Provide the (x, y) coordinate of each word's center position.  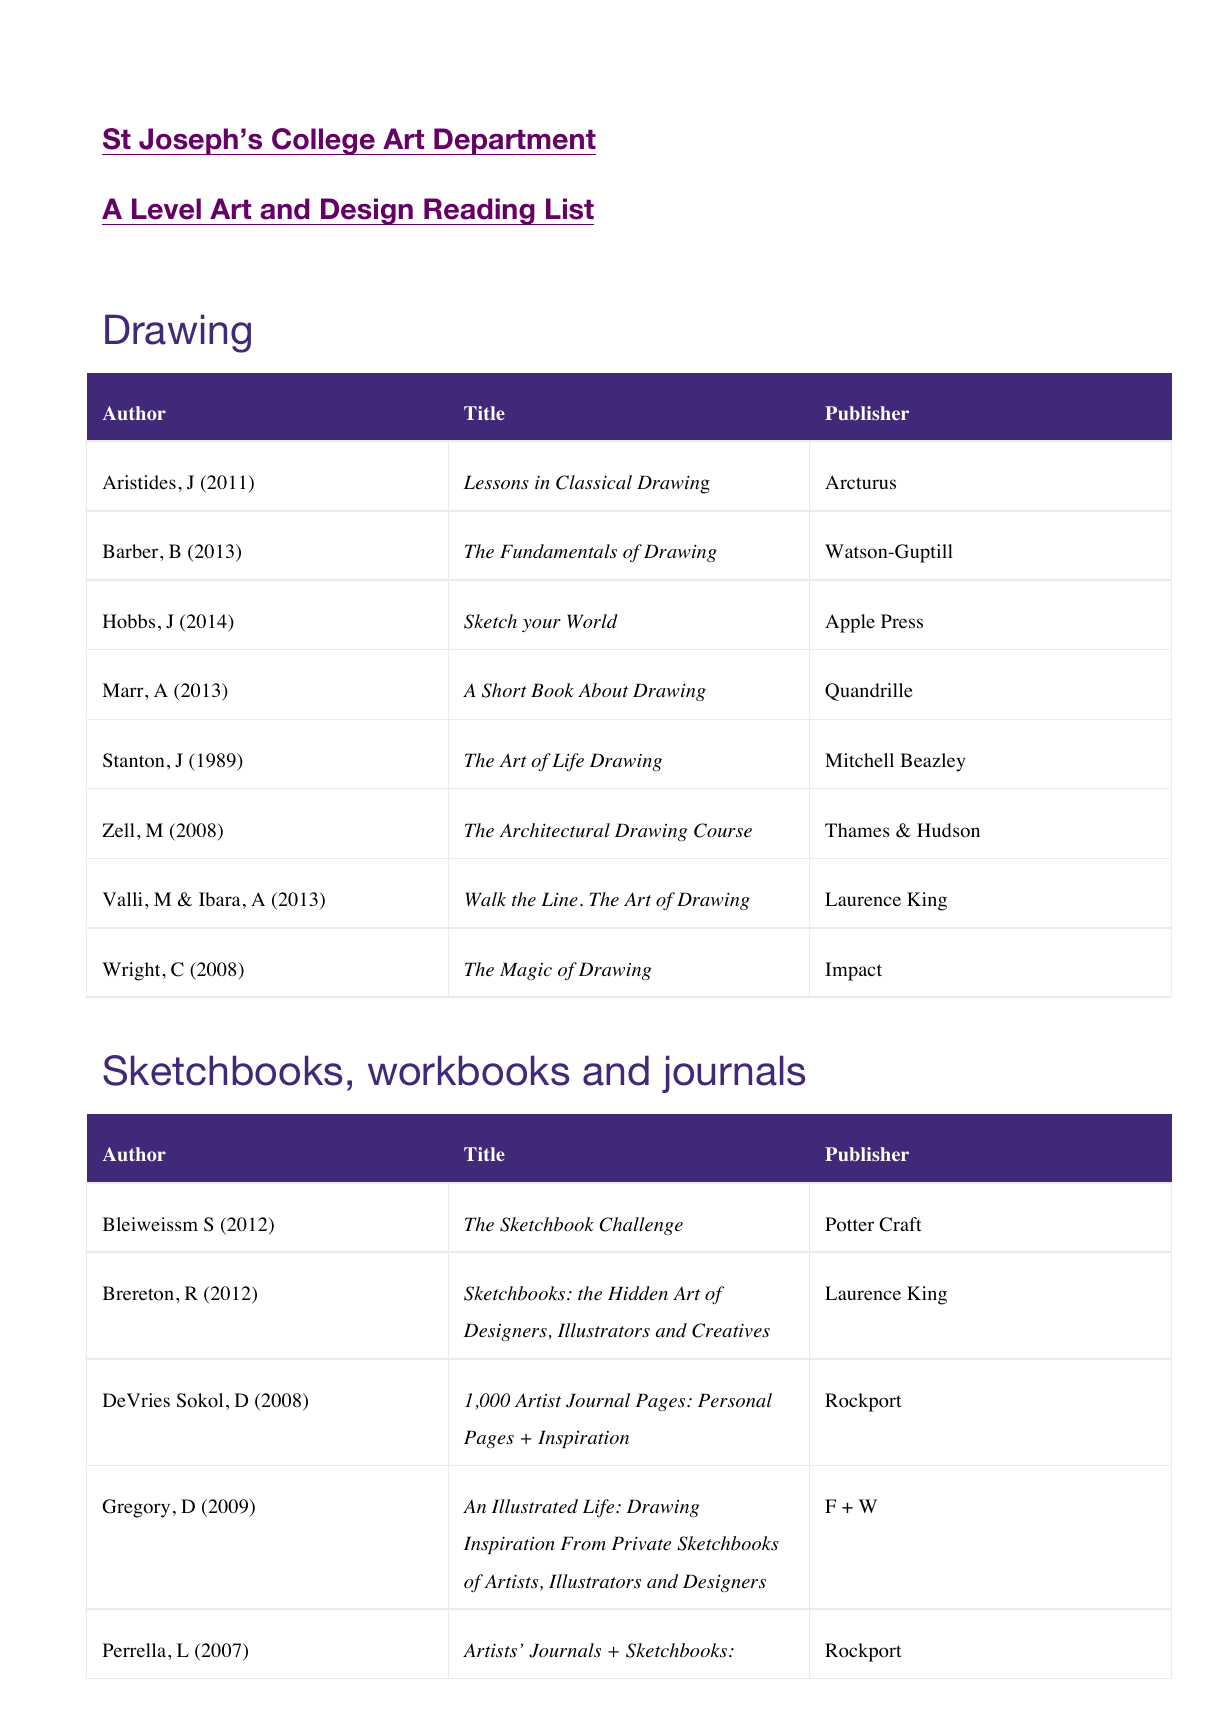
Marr (124, 690)
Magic (526, 971)
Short (504, 690)
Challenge (641, 1226)
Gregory (136, 1508)
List (570, 209)
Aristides (139, 482)
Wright (132, 971)
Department (514, 141)
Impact (853, 971)
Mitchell (859, 760)
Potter (849, 1224)
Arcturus (860, 482)
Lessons (496, 482)
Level (166, 209)
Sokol (200, 1400)
